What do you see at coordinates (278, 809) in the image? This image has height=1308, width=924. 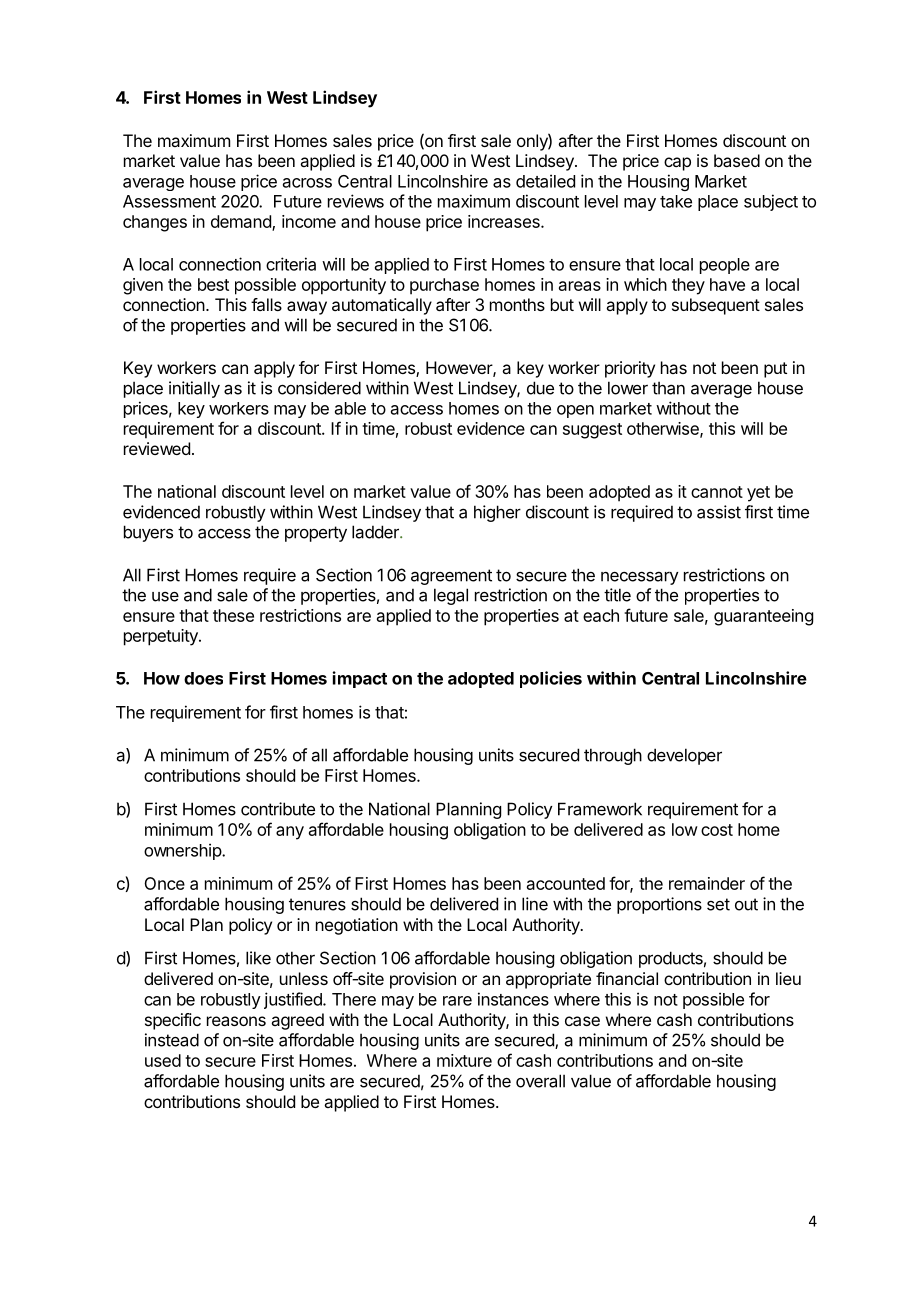 I see `contribute` at bounding box center [278, 809].
